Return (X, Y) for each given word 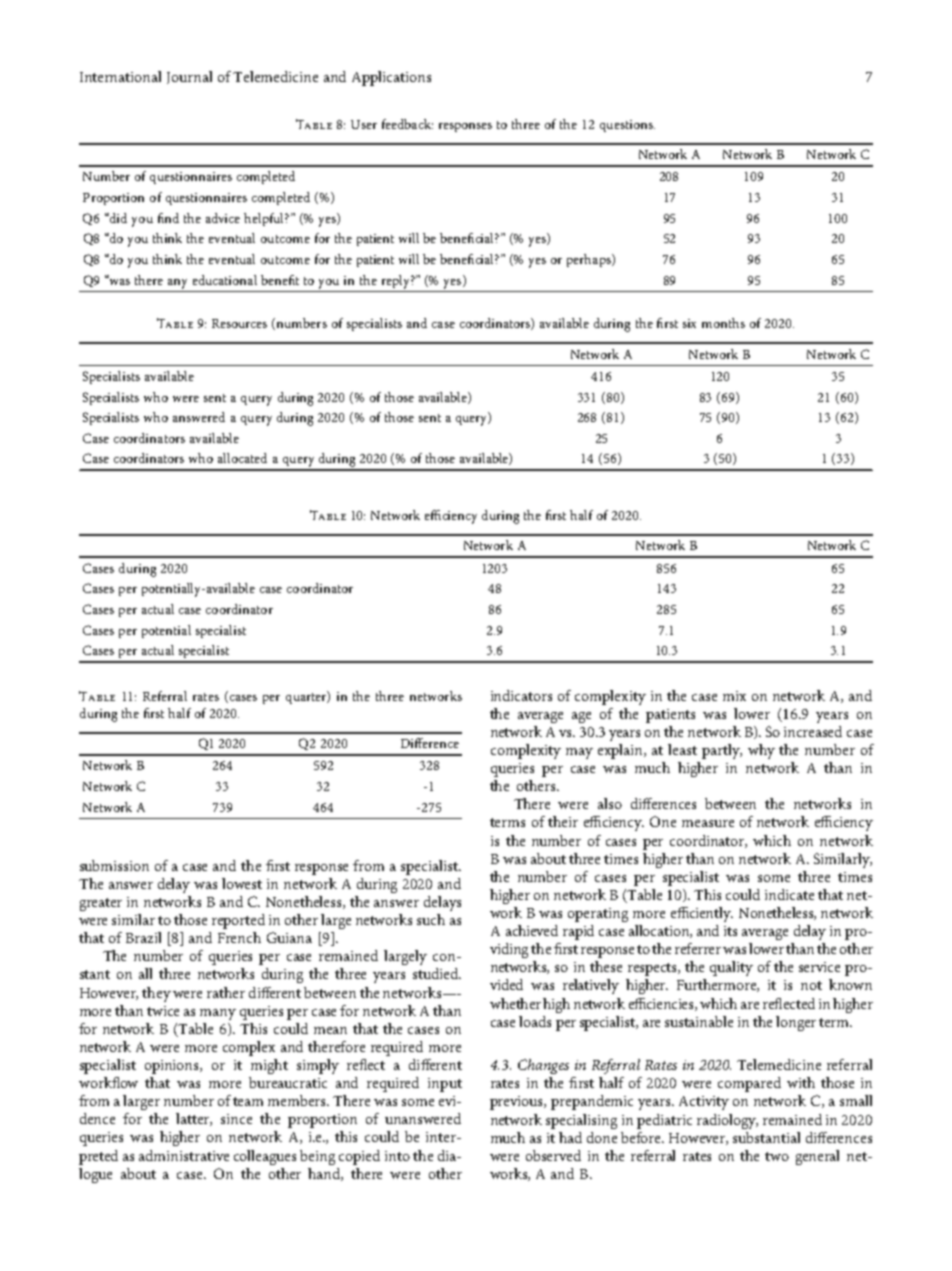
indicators (521, 695)
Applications (391, 78)
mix (734, 696)
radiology (727, 1121)
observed (553, 1155)
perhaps (590, 260)
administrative (184, 1155)
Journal (189, 77)
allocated (242, 458)
